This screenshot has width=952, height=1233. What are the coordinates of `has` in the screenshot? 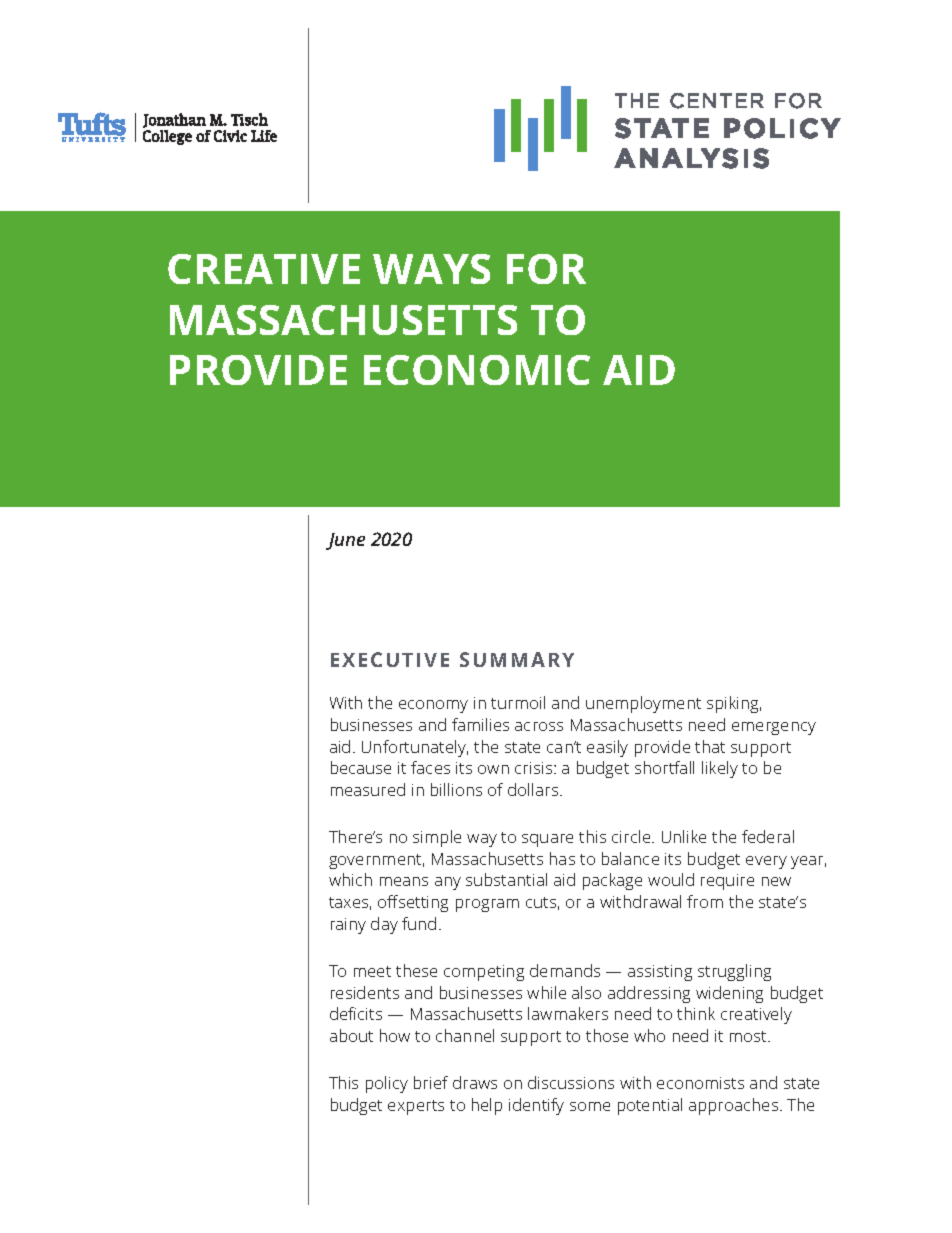 It's located at (562, 858).
